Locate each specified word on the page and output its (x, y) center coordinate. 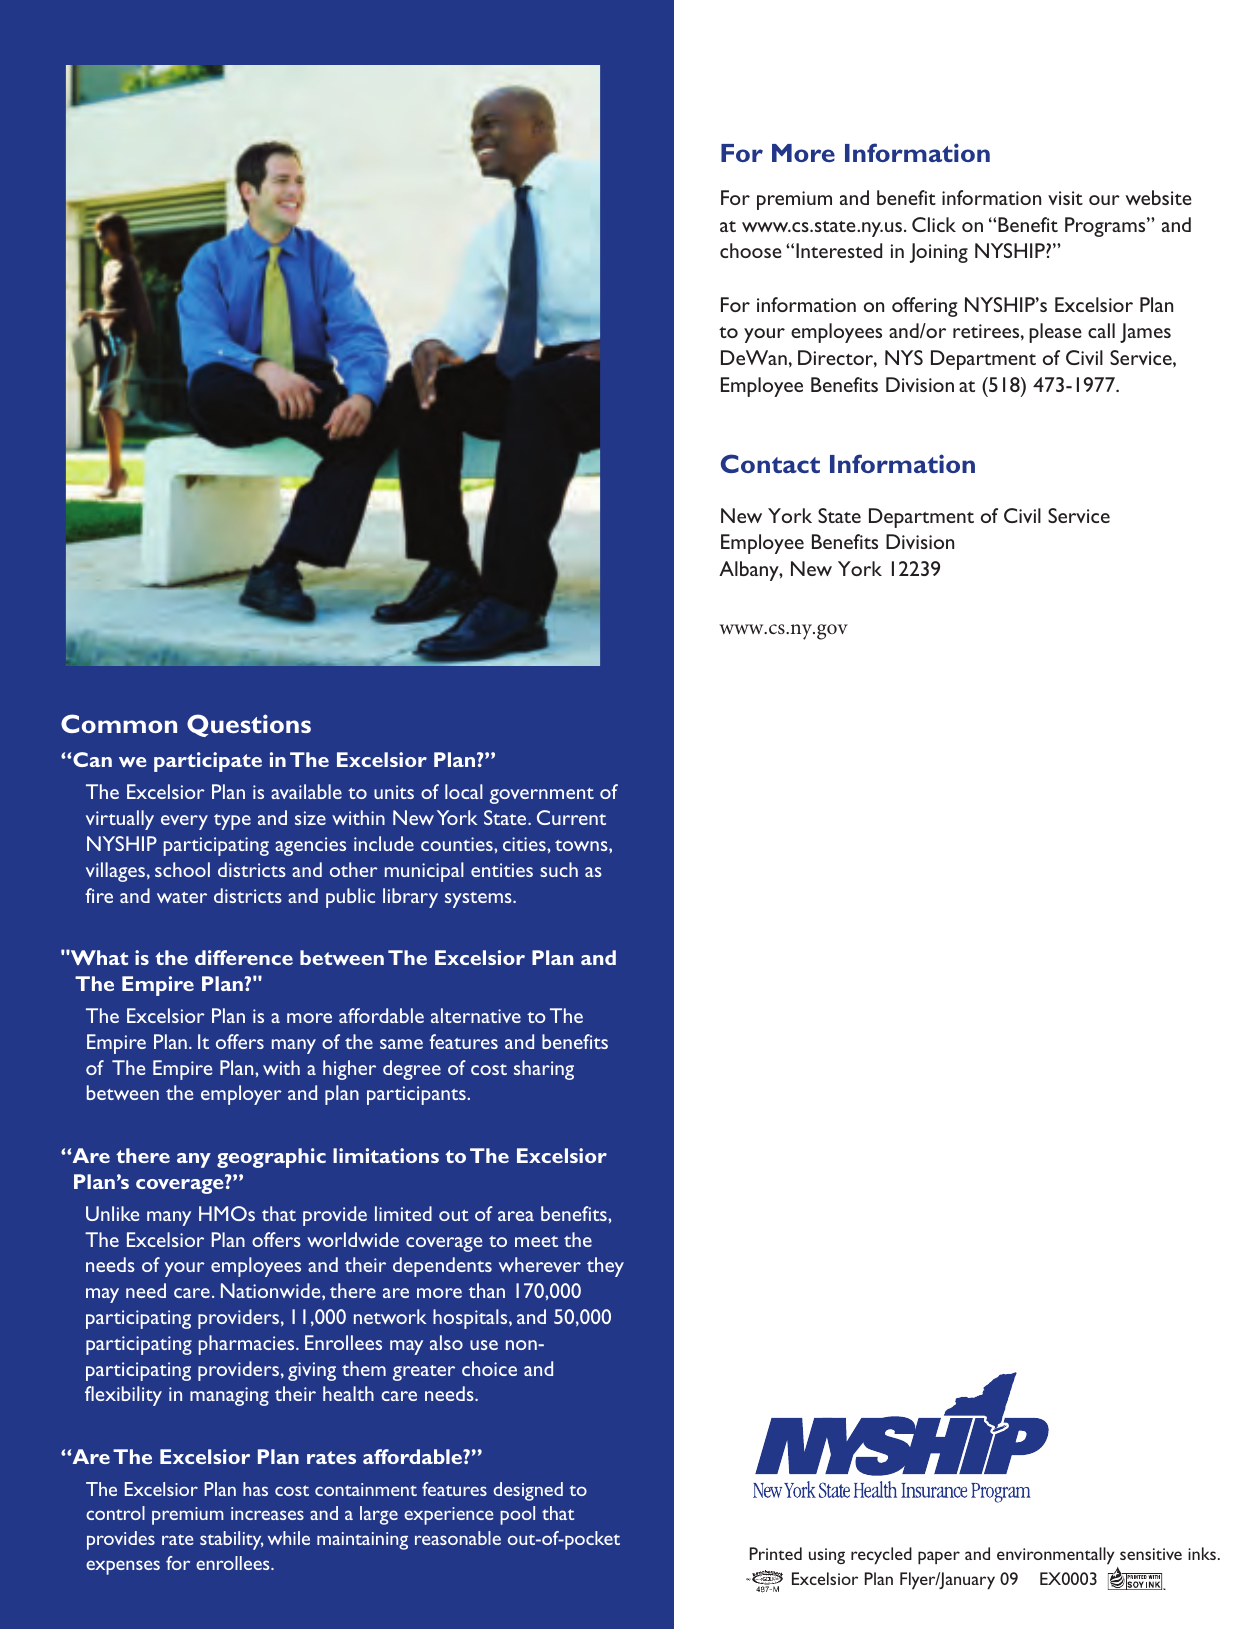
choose (750, 250)
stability (232, 1540)
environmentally (1055, 1556)
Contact (770, 463)
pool (517, 1515)
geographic (271, 1158)
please (1055, 333)
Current (571, 817)
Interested (839, 250)
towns (582, 845)
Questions (249, 725)
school (182, 869)
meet (536, 1241)
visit (1065, 198)
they (605, 1267)
